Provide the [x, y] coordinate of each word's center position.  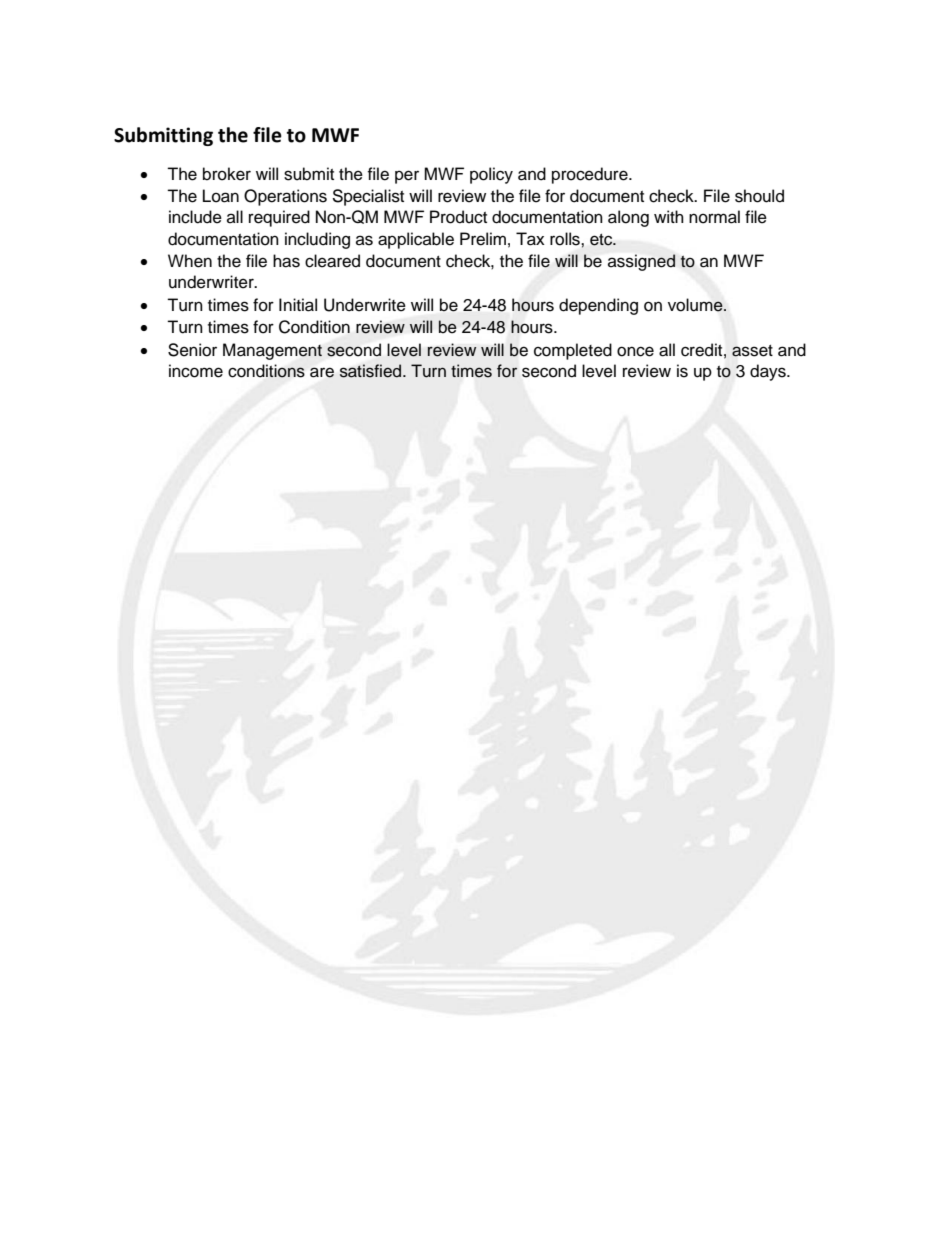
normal [714, 217]
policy [491, 175]
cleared [332, 261]
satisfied [372, 371]
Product [458, 217]
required [279, 218]
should [759, 196]
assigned [641, 262]
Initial [298, 305]
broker [227, 174]
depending [598, 306]
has [286, 261]
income [196, 371]
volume [696, 305]
